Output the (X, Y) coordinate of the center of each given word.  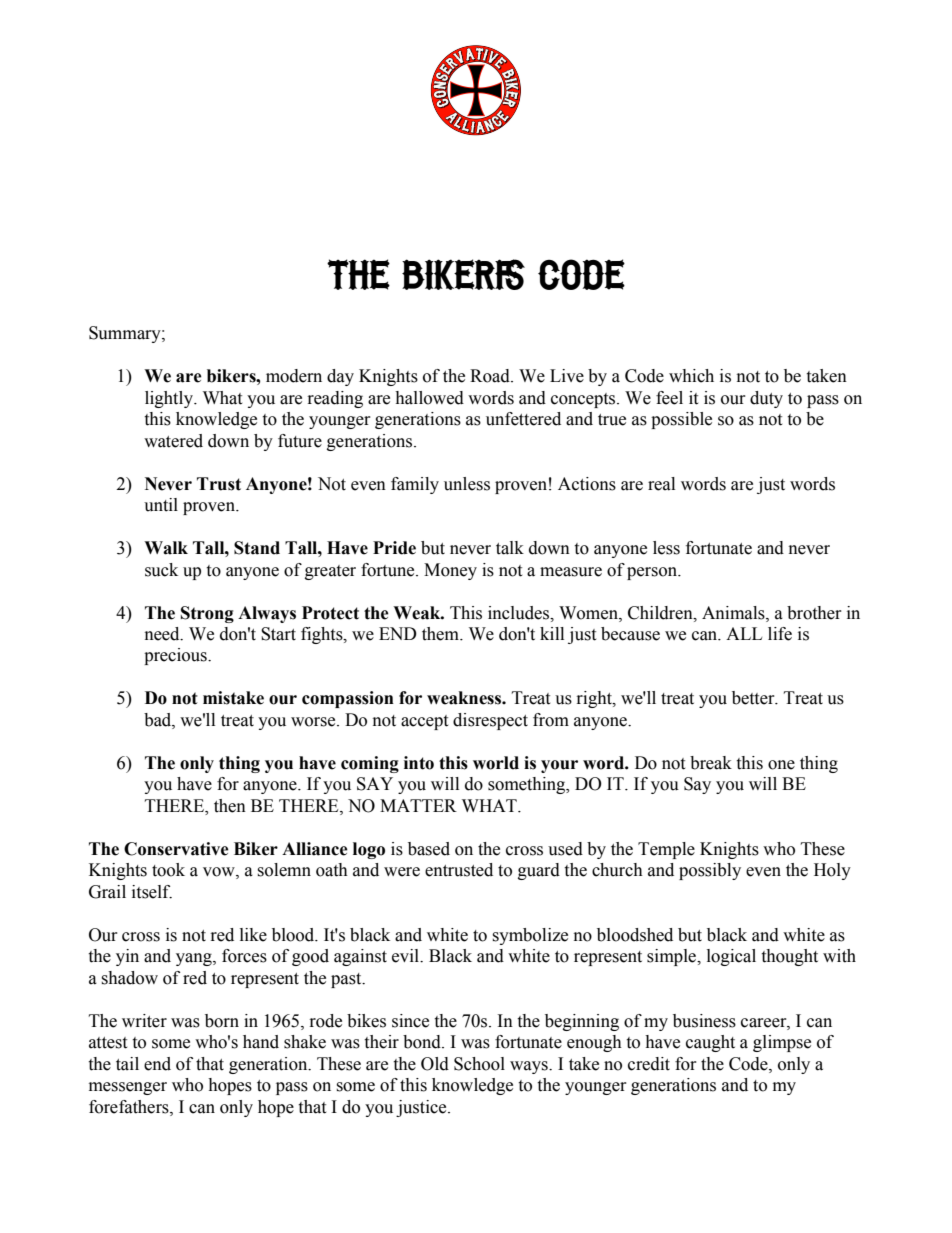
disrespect (490, 721)
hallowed (429, 398)
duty (766, 399)
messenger (128, 1088)
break (711, 763)
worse (314, 722)
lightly (170, 399)
